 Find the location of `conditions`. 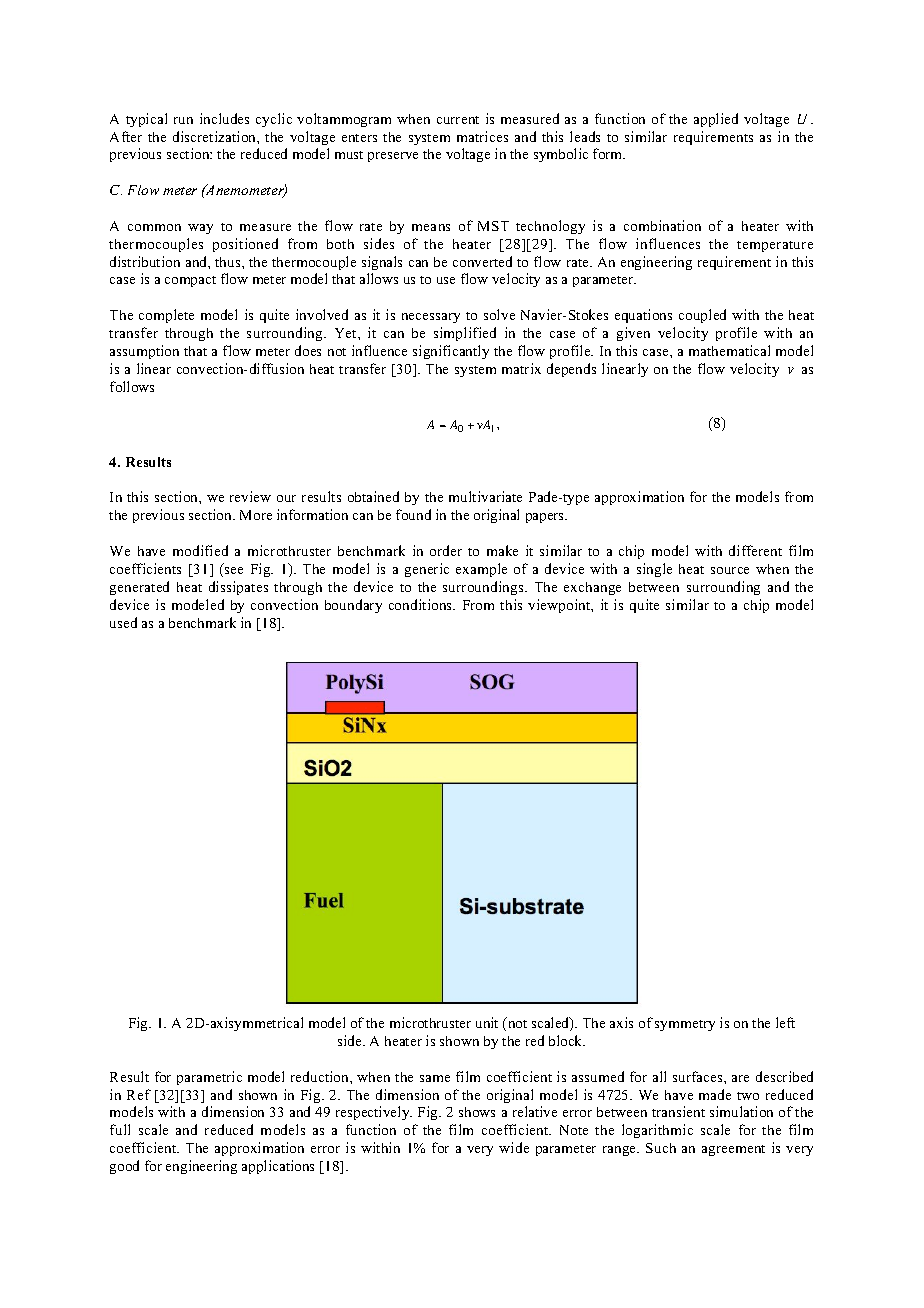

conditions is located at coordinates (422, 604).
